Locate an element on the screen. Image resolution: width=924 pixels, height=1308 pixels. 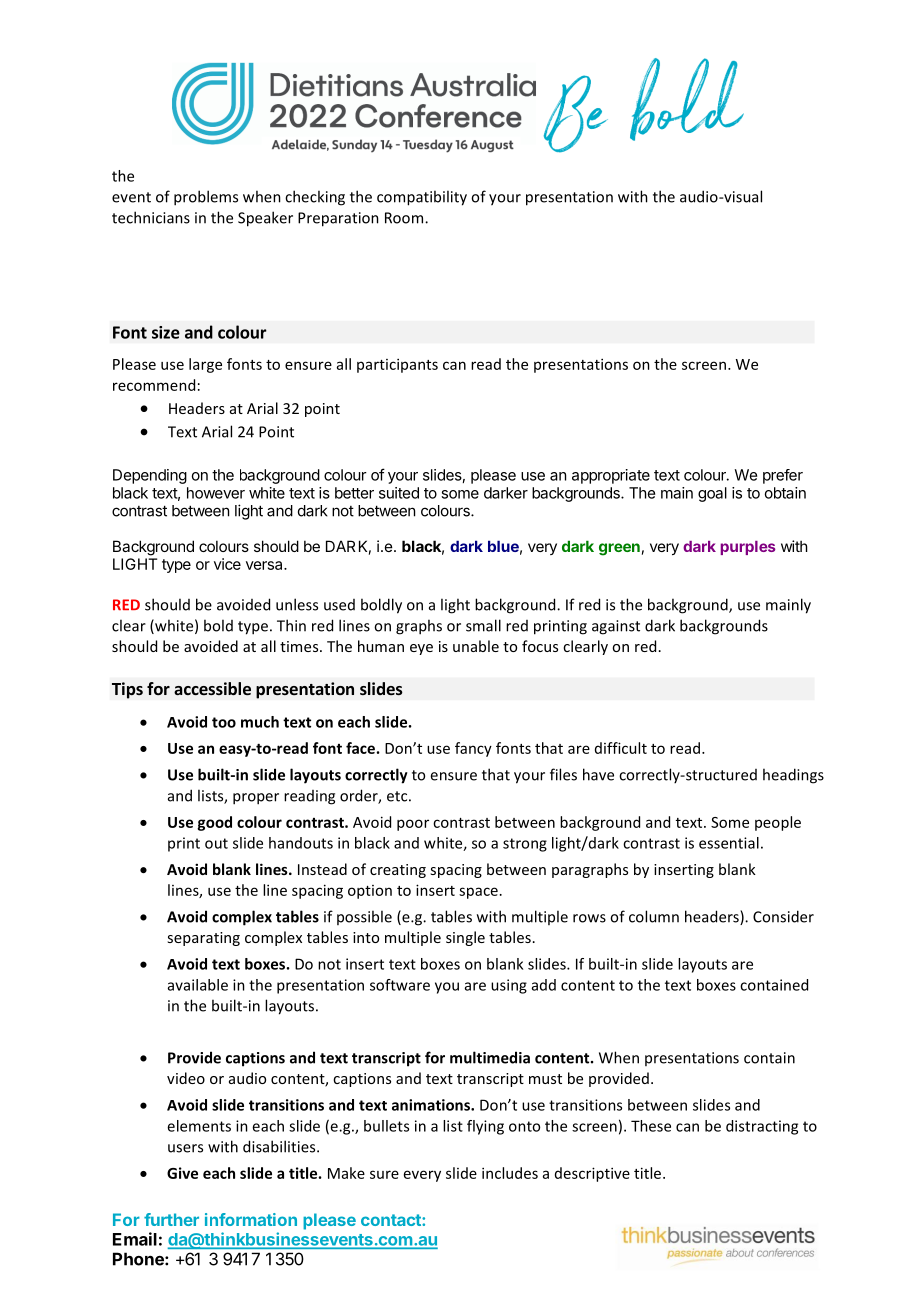
available is located at coordinates (198, 985).
